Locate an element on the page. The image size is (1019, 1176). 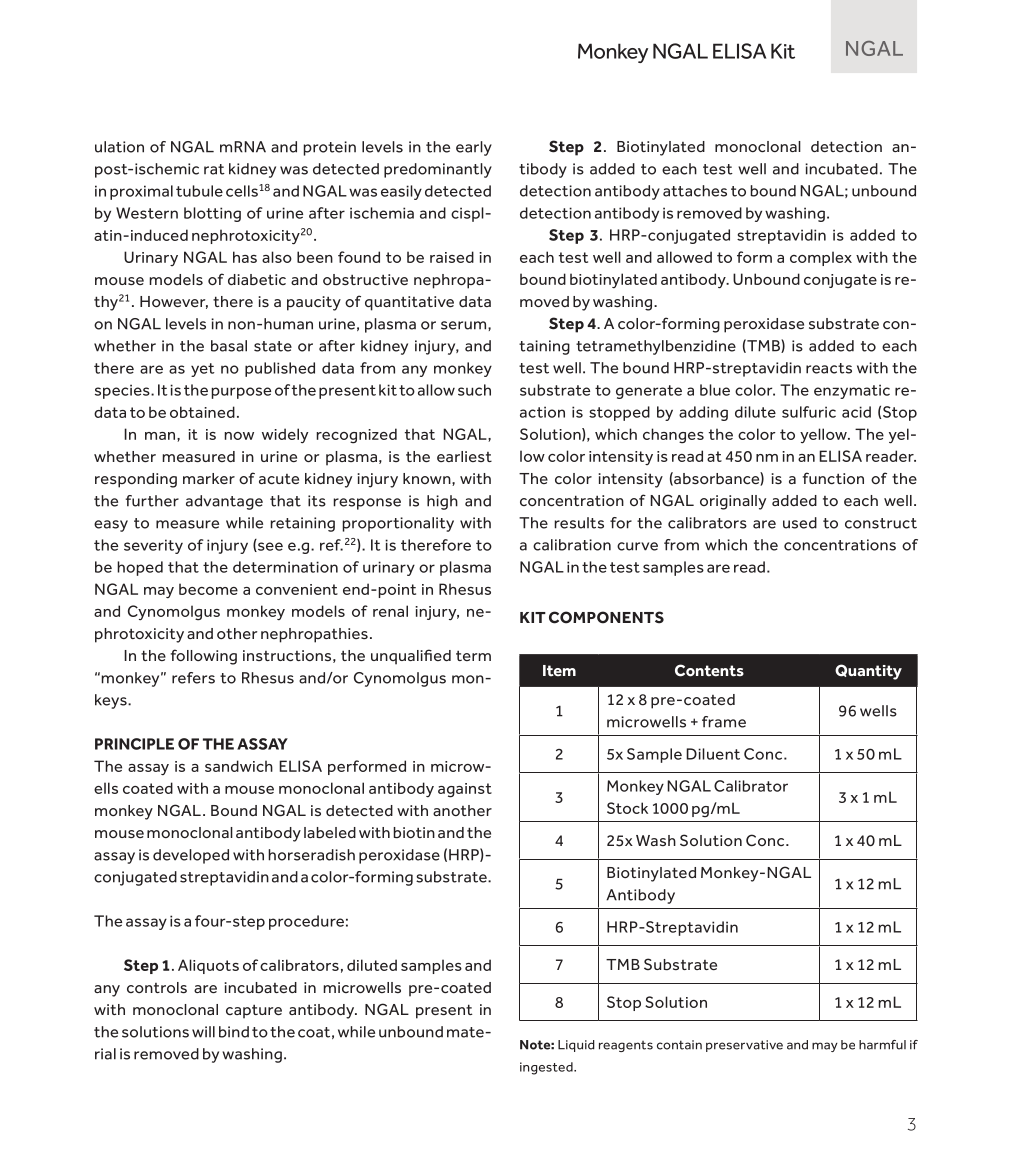
tubule is located at coordinates (199, 191).
